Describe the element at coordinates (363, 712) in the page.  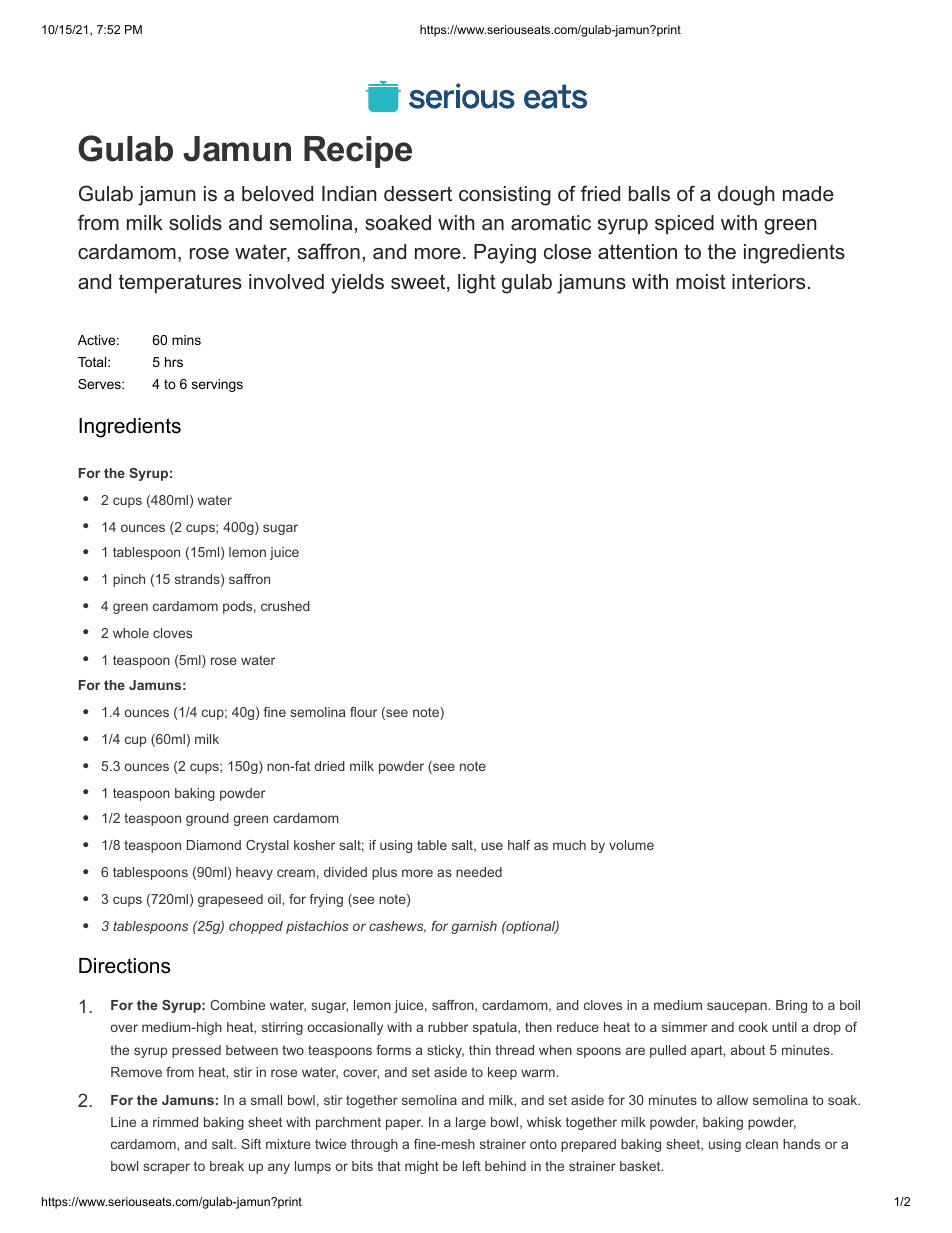
I see `flour` at that location.
